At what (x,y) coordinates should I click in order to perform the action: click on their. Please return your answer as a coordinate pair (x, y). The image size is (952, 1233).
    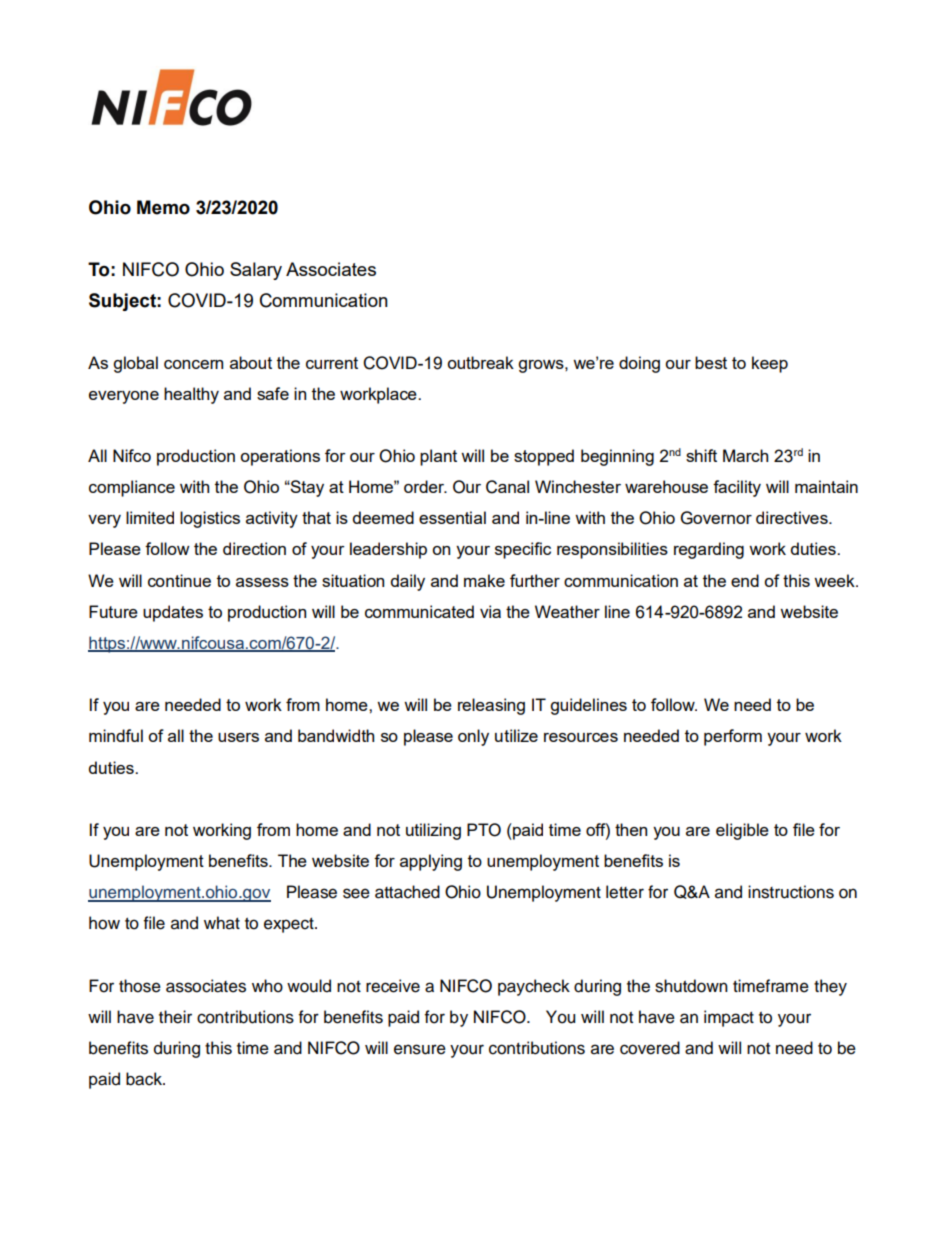
    Looking at the image, I should click on (175, 1017).
